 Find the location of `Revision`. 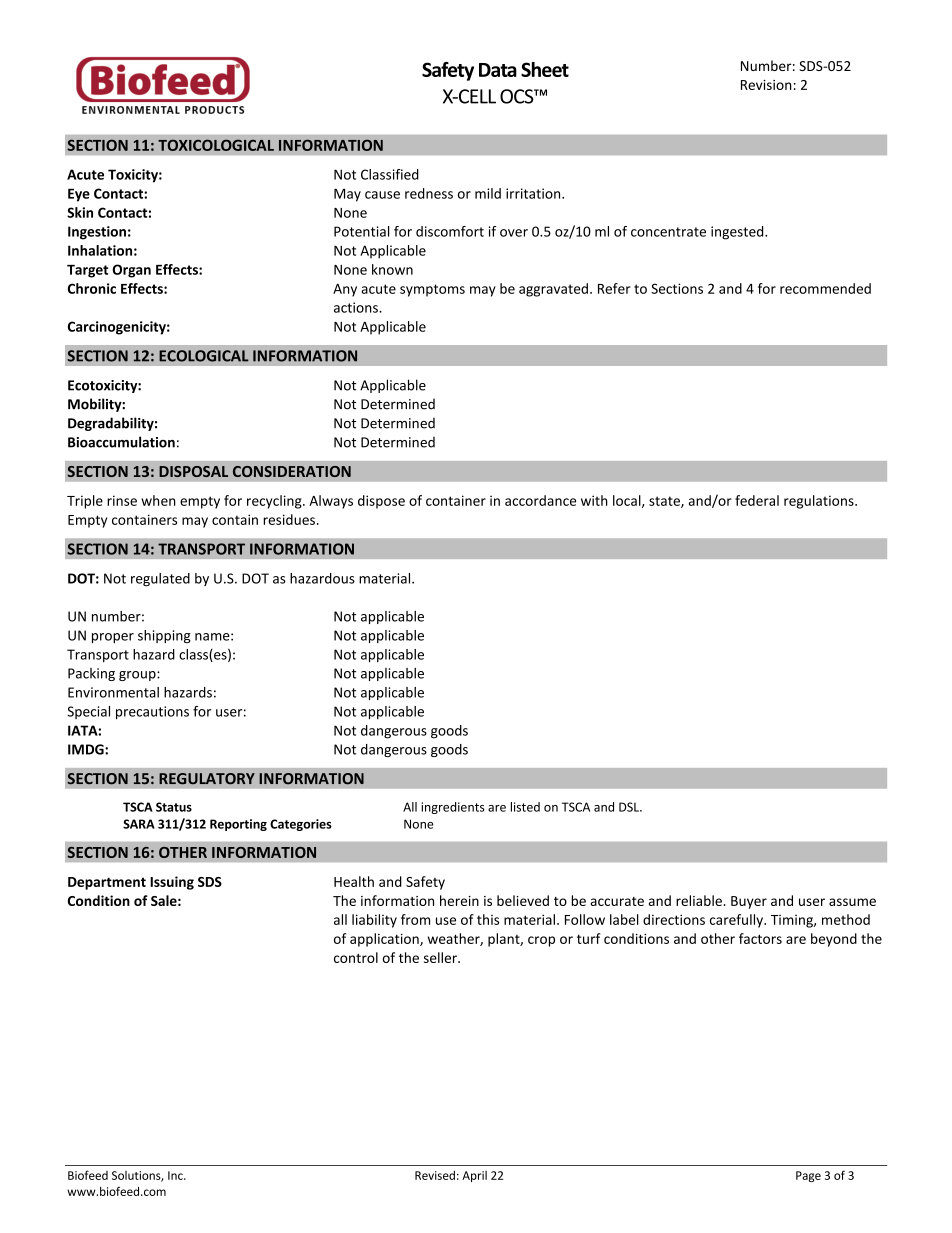

Revision is located at coordinates (766, 85).
